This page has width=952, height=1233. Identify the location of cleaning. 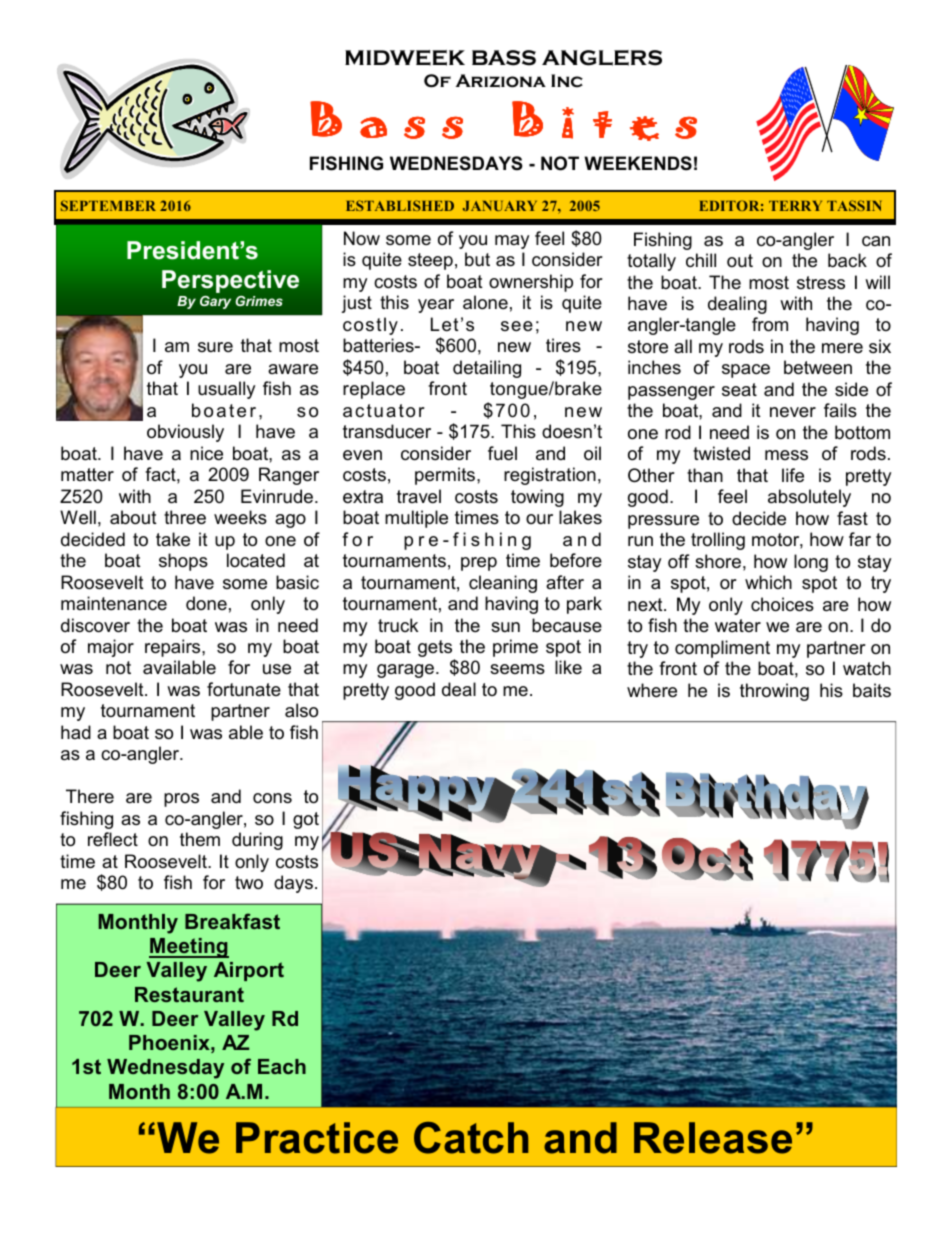
(503, 584).
